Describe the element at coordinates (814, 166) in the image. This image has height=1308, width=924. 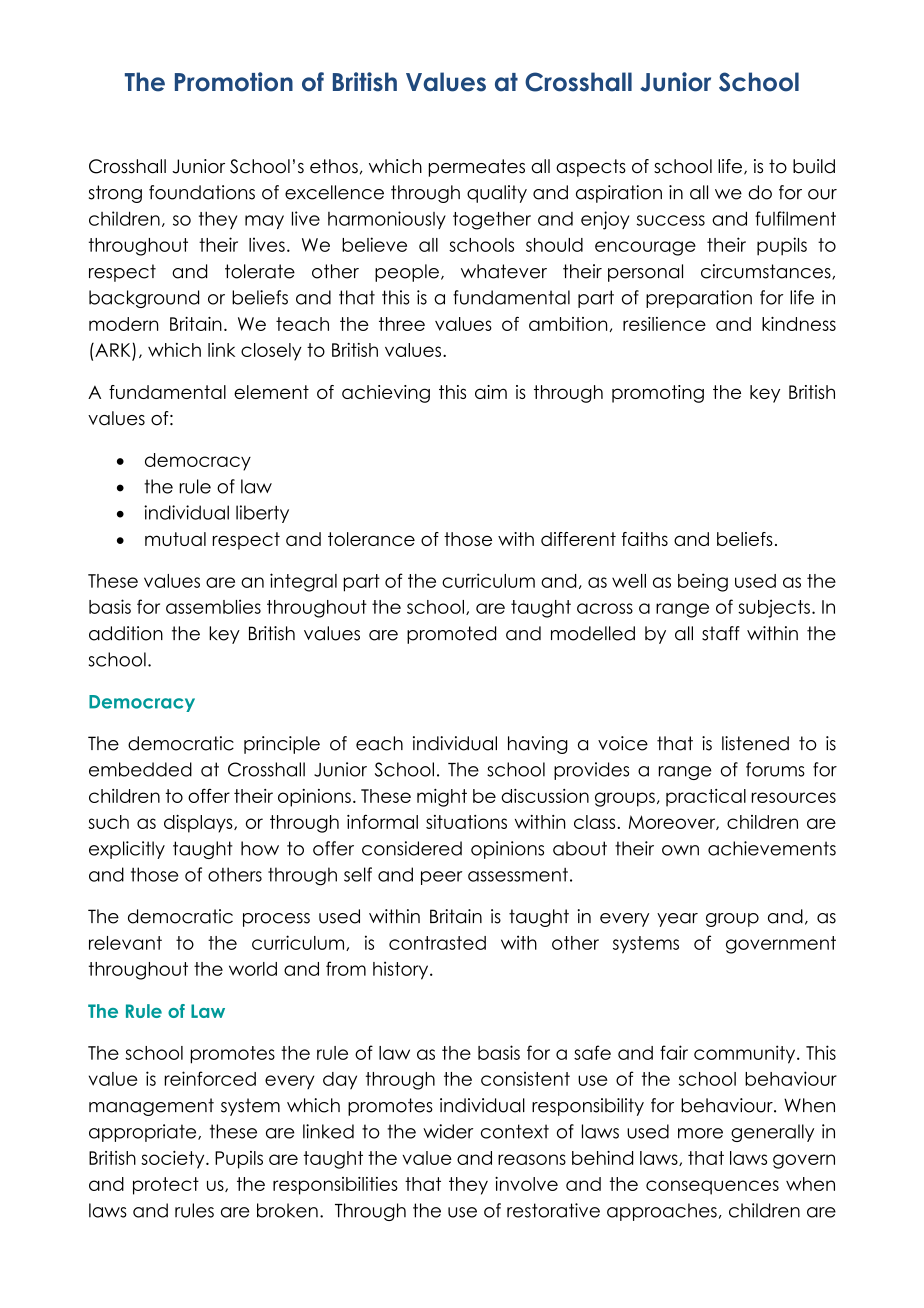
I see `build` at that location.
